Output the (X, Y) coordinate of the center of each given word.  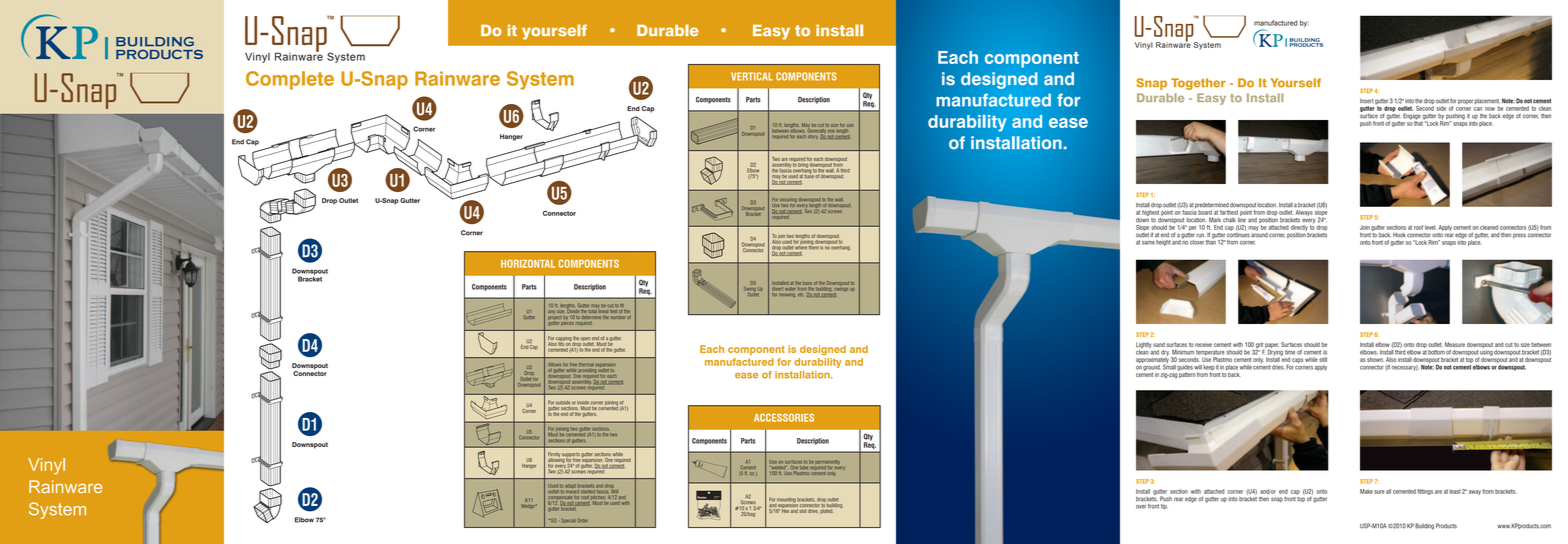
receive (1203, 345)
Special (568, 520)
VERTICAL (752, 76)
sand (1159, 344)
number (618, 317)
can (1478, 109)
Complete (290, 80)
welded (778, 467)
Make (1366, 491)
